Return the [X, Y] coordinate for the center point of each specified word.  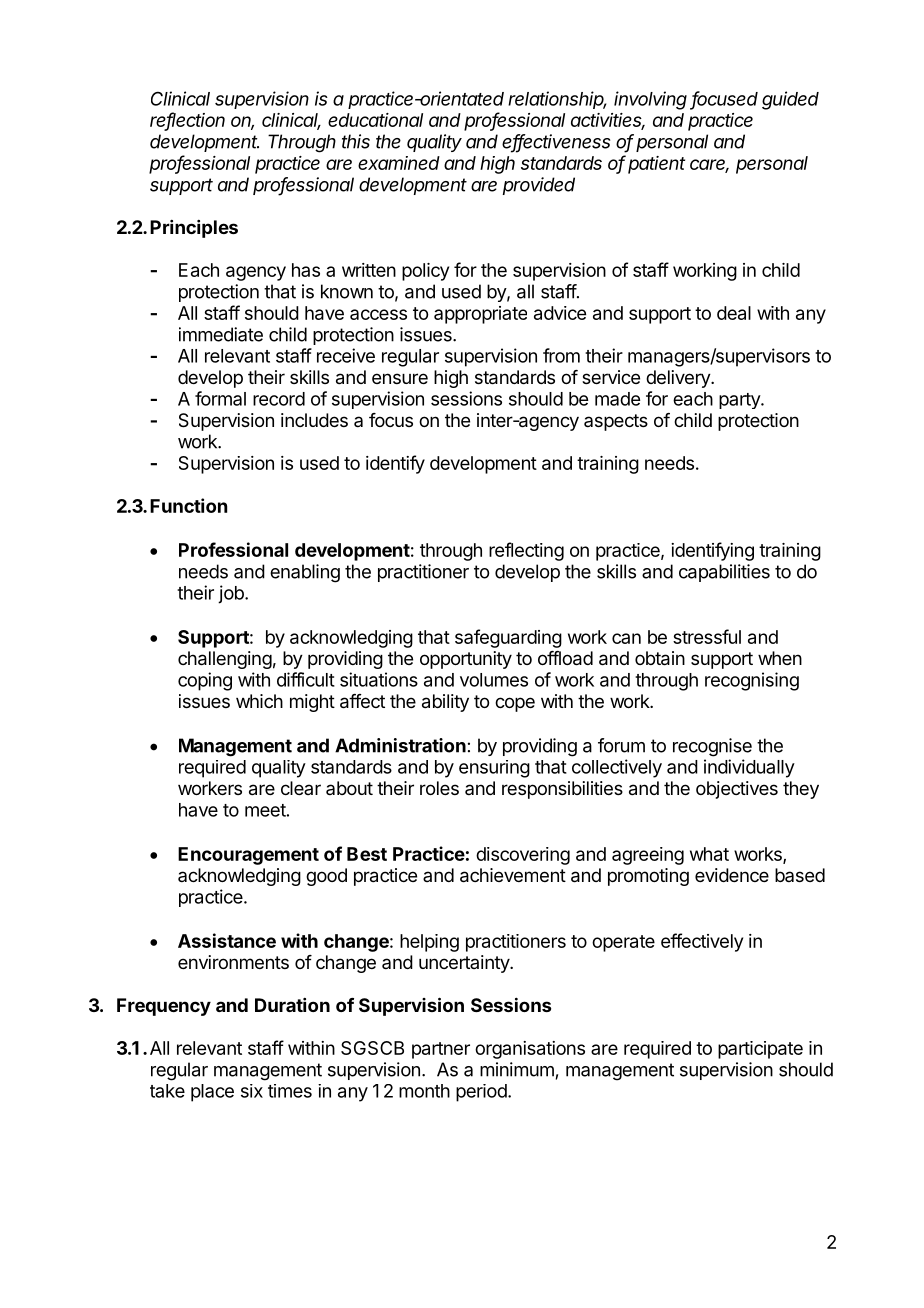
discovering [523, 856]
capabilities [724, 573]
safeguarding [508, 638]
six [252, 1091]
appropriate [480, 315]
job [232, 594]
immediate [221, 334]
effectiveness [556, 142]
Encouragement [248, 856]
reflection [187, 121]
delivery [679, 379]
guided [790, 100]
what [709, 854]
